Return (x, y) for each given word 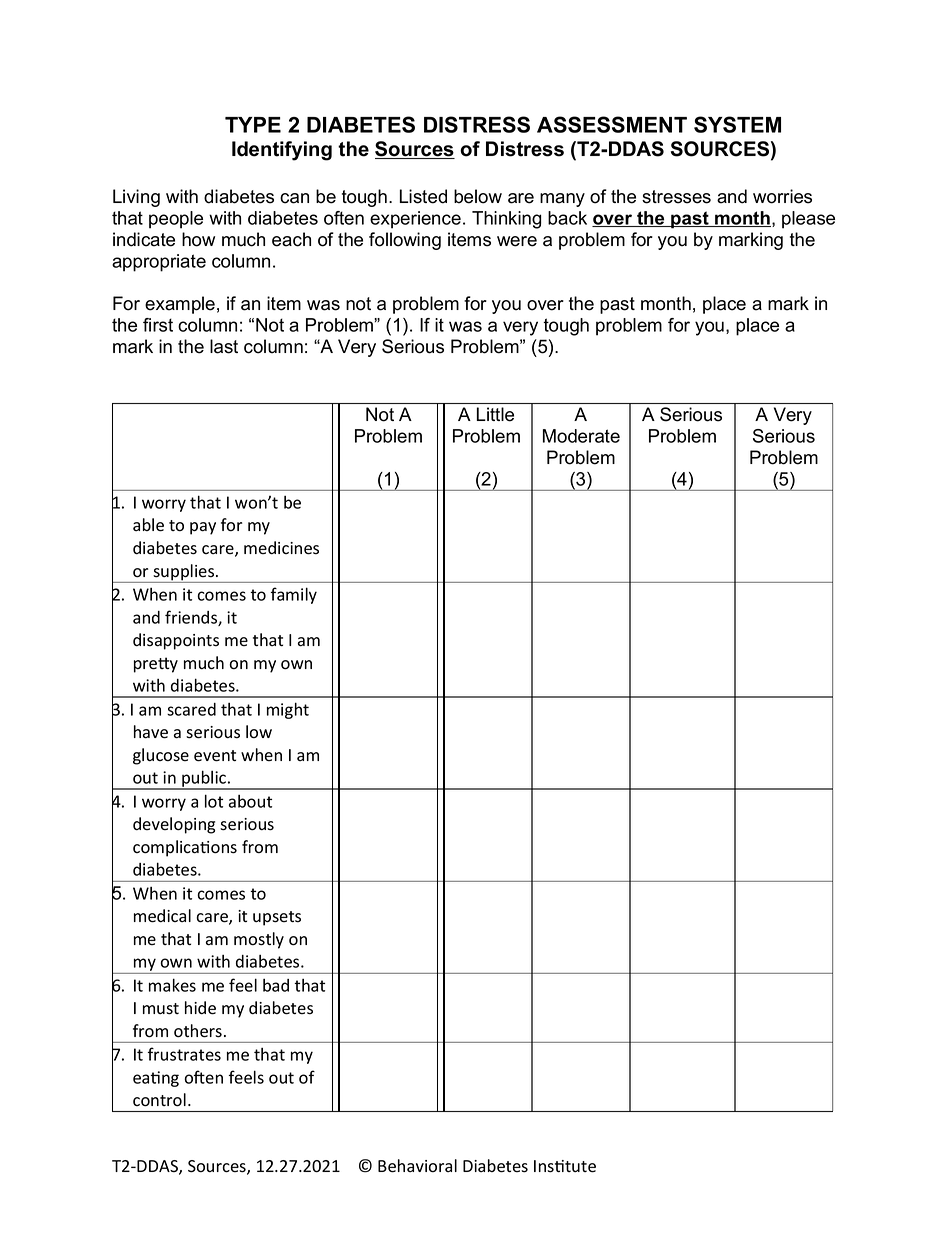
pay (203, 528)
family (294, 595)
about (250, 801)
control (159, 1100)
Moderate (581, 436)
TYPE (253, 125)
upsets (277, 918)
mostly (259, 940)
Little (495, 414)
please (808, 220)
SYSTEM (737, 124)
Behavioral (417, 1166)
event (215, 756)
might (288, 710)
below (478, 196)
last (224, 346)
